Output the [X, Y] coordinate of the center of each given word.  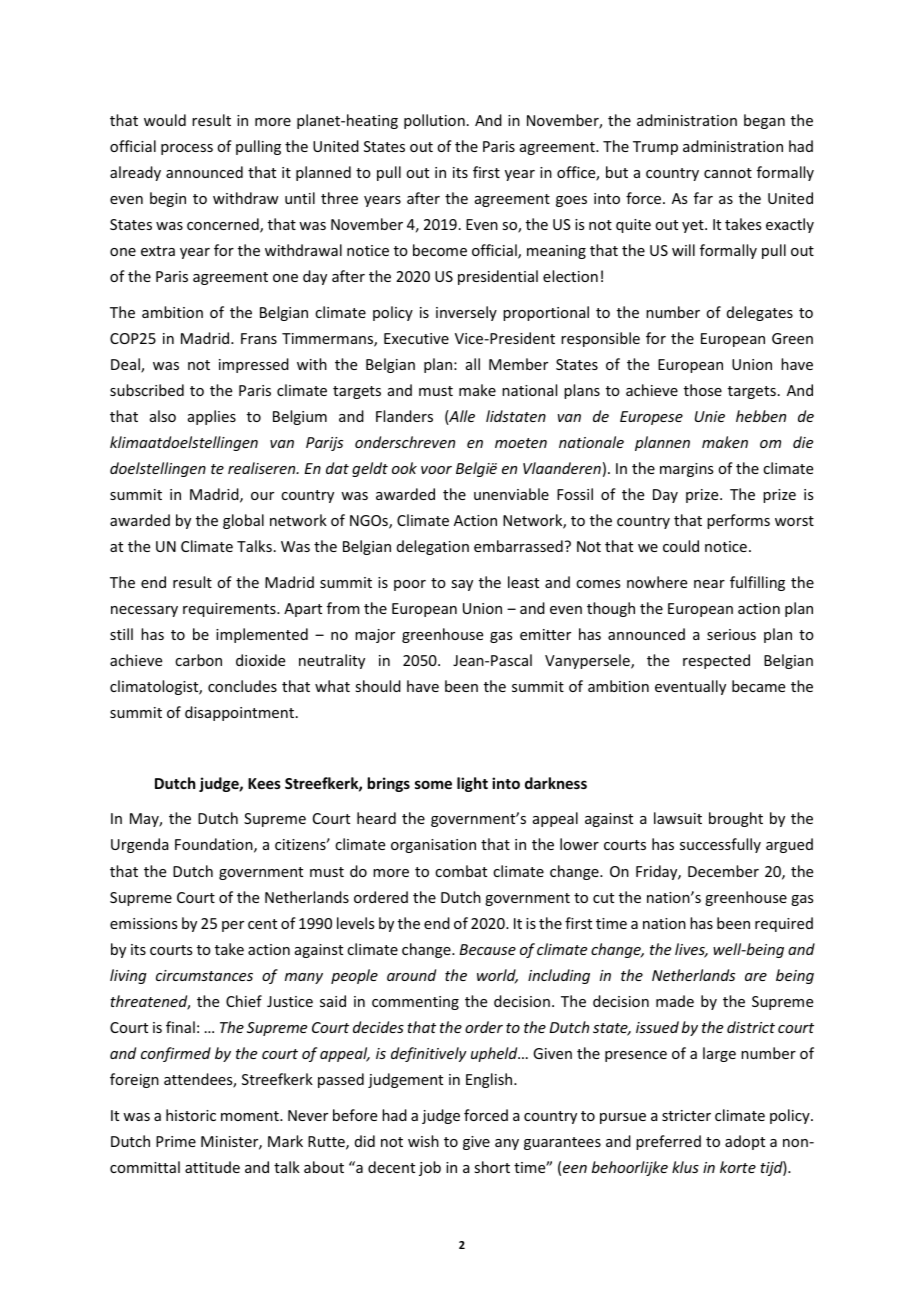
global [243, 521]
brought [736, 819]
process [187, 149]
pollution [434, 121]
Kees [264, 783]
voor [436, 470]
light [472, 784]
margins [686, 470]
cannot [728, 173]
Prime [176, 1141]
